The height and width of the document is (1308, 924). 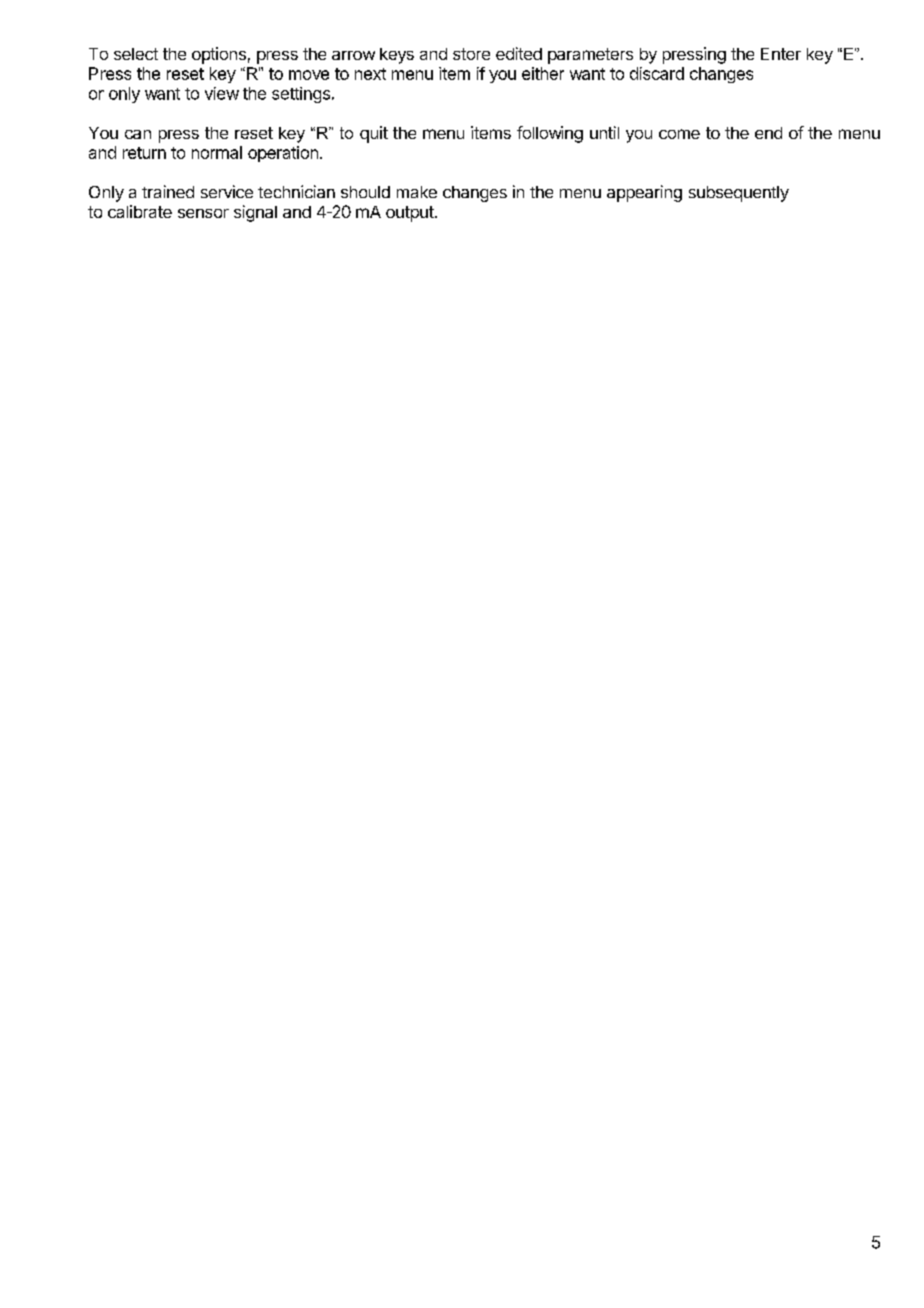 I want to click on discard, so click(x=657, y=73).
